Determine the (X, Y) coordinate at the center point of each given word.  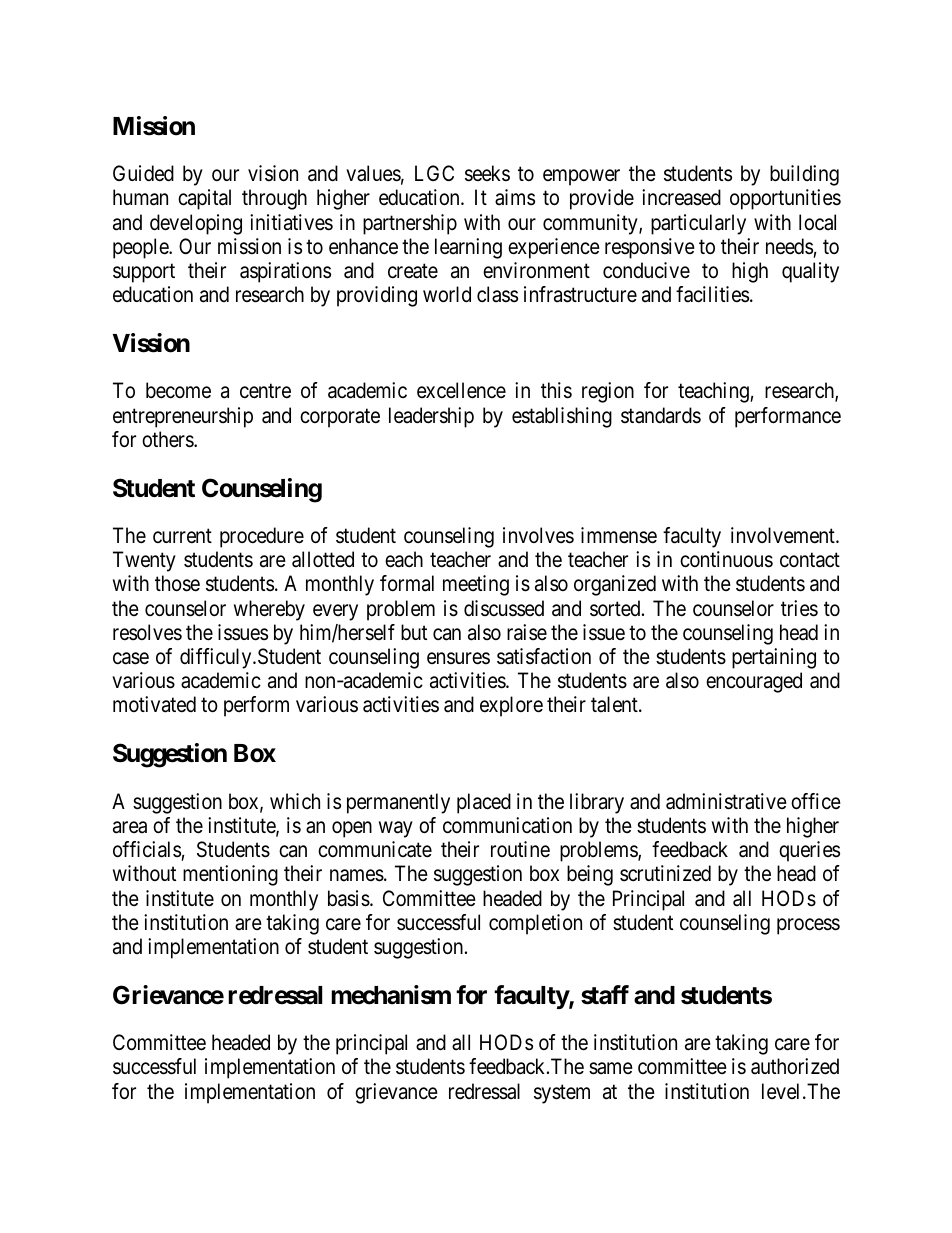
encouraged (754, 682)
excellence (461, 390)
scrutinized (665, 873)
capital (204, 199)
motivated (154, 704)
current (182, 536)
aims (515, 197)
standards (661, 415)
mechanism (391, 995)
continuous (726, 559)
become (178, 390)
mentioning (230, 875)
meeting (476, 585)
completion (535, 924)
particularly (698, 224)
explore (511, 706)
